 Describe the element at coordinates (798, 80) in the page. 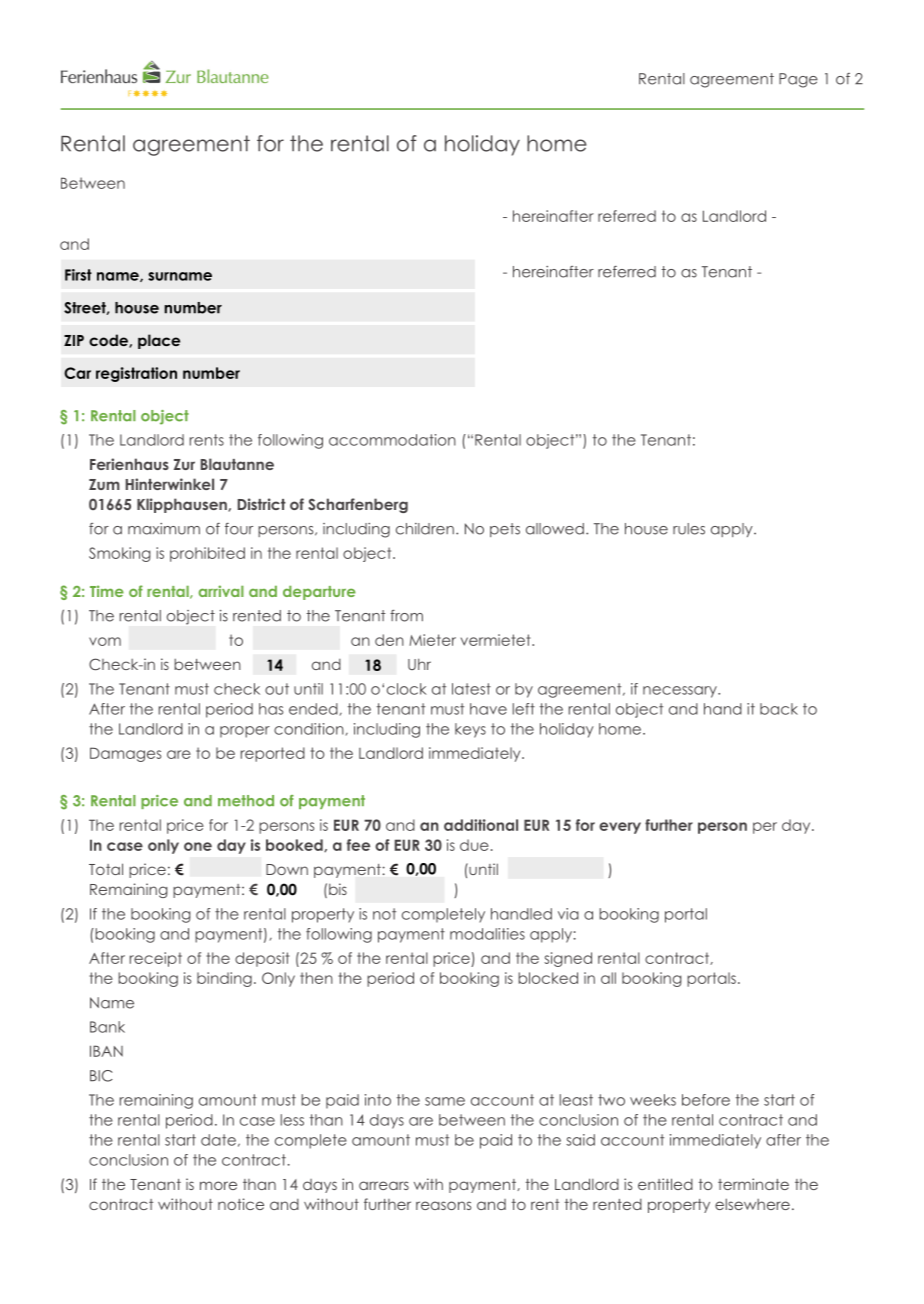

I see `Page` at that location.
